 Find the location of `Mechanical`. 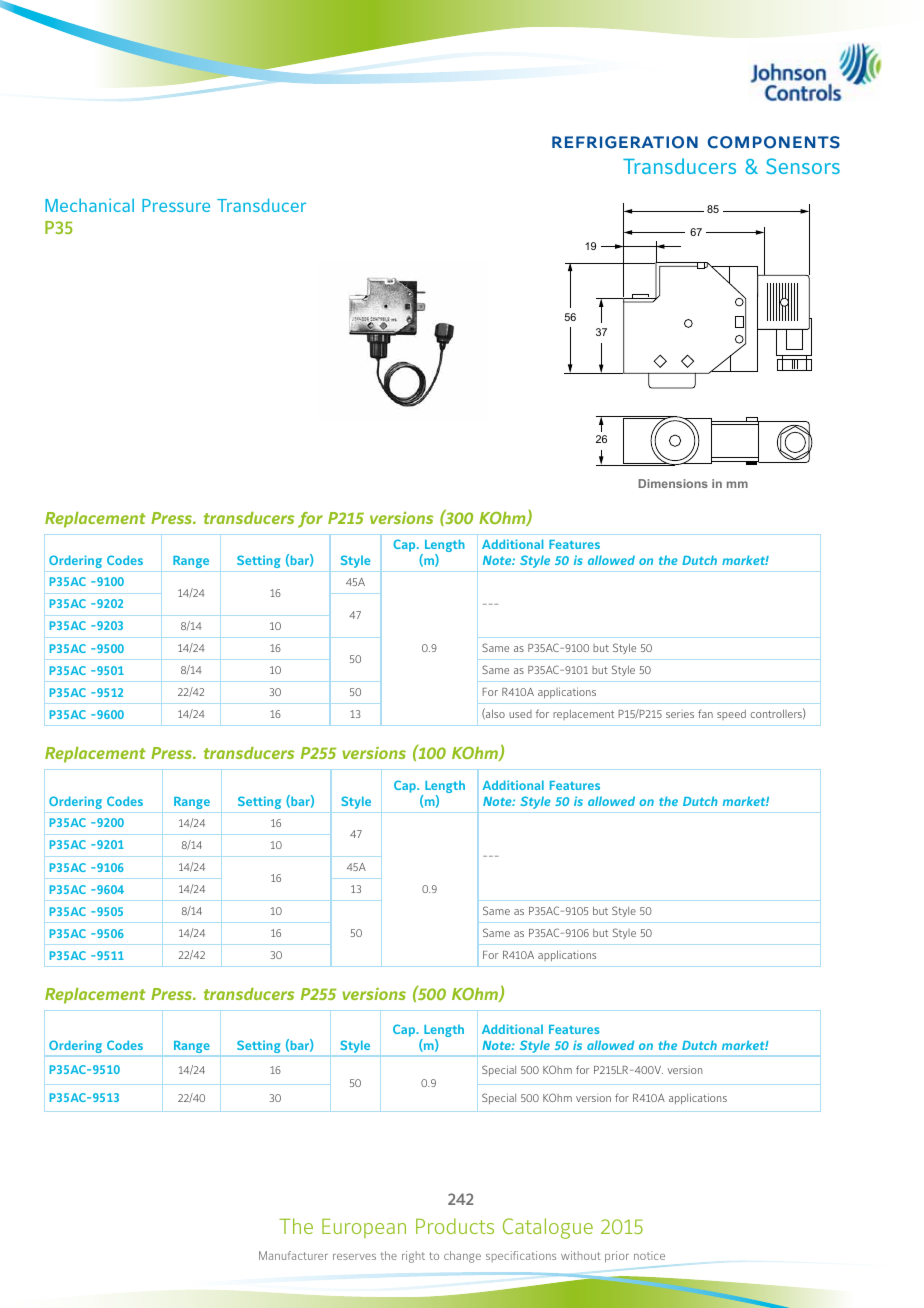

Mechanical is located at coordinates (89, 205).
